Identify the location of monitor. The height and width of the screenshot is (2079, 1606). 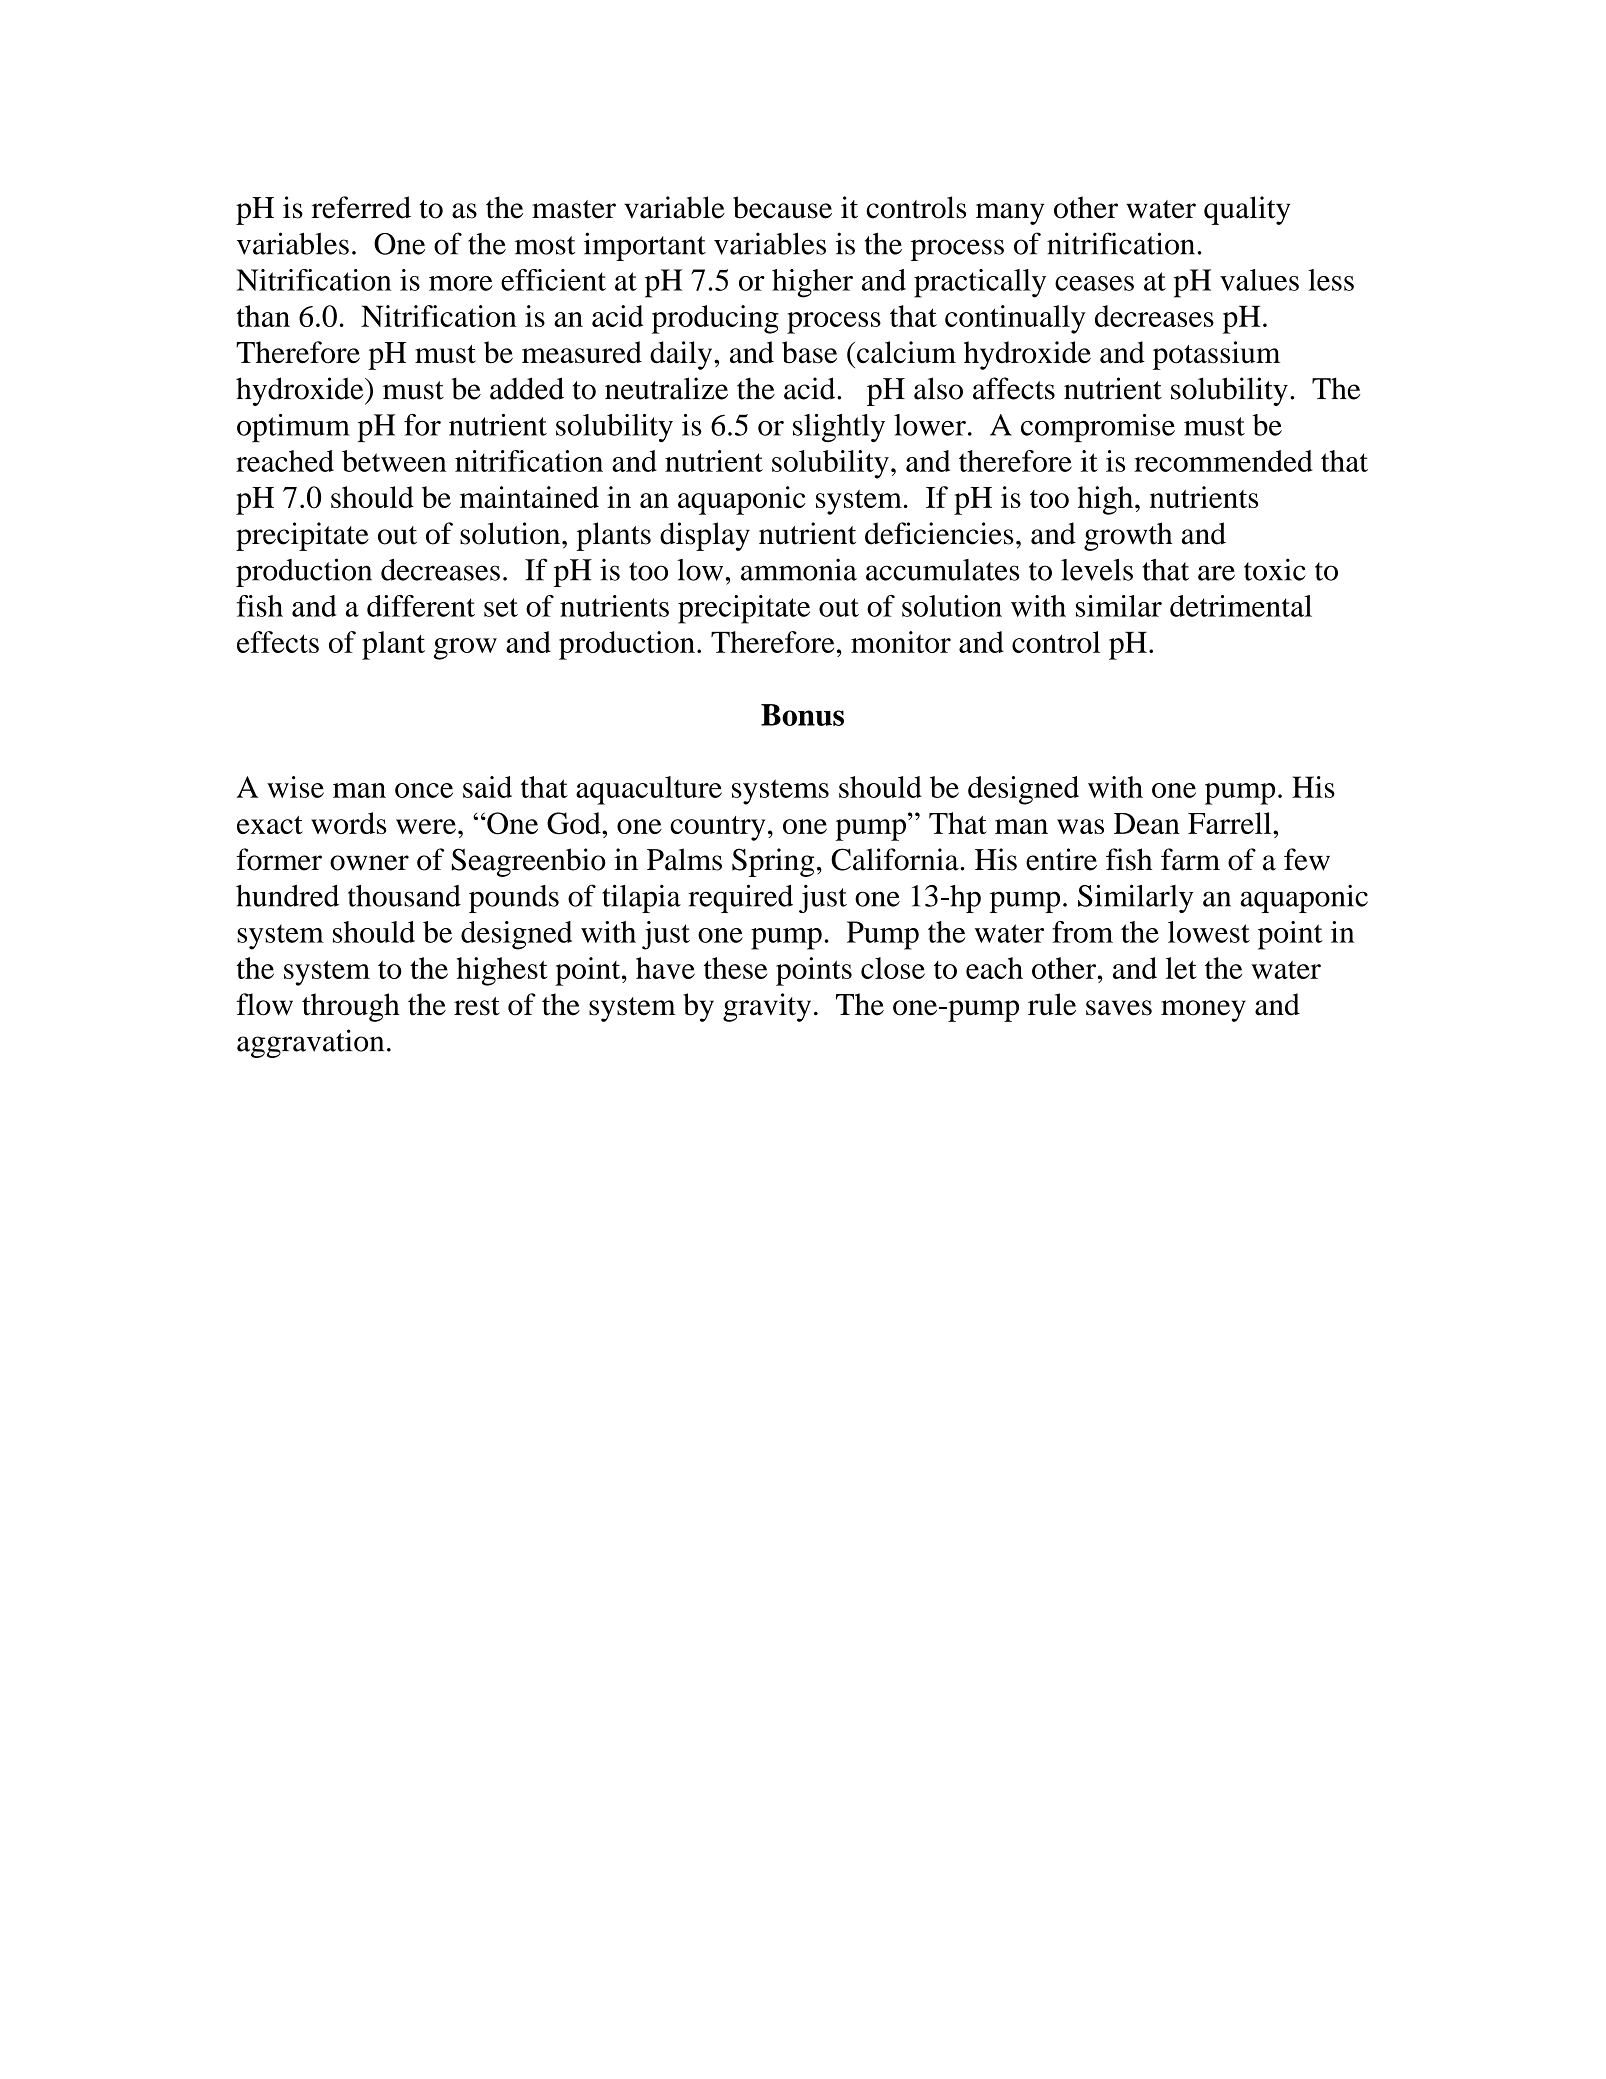
(901, 642).
